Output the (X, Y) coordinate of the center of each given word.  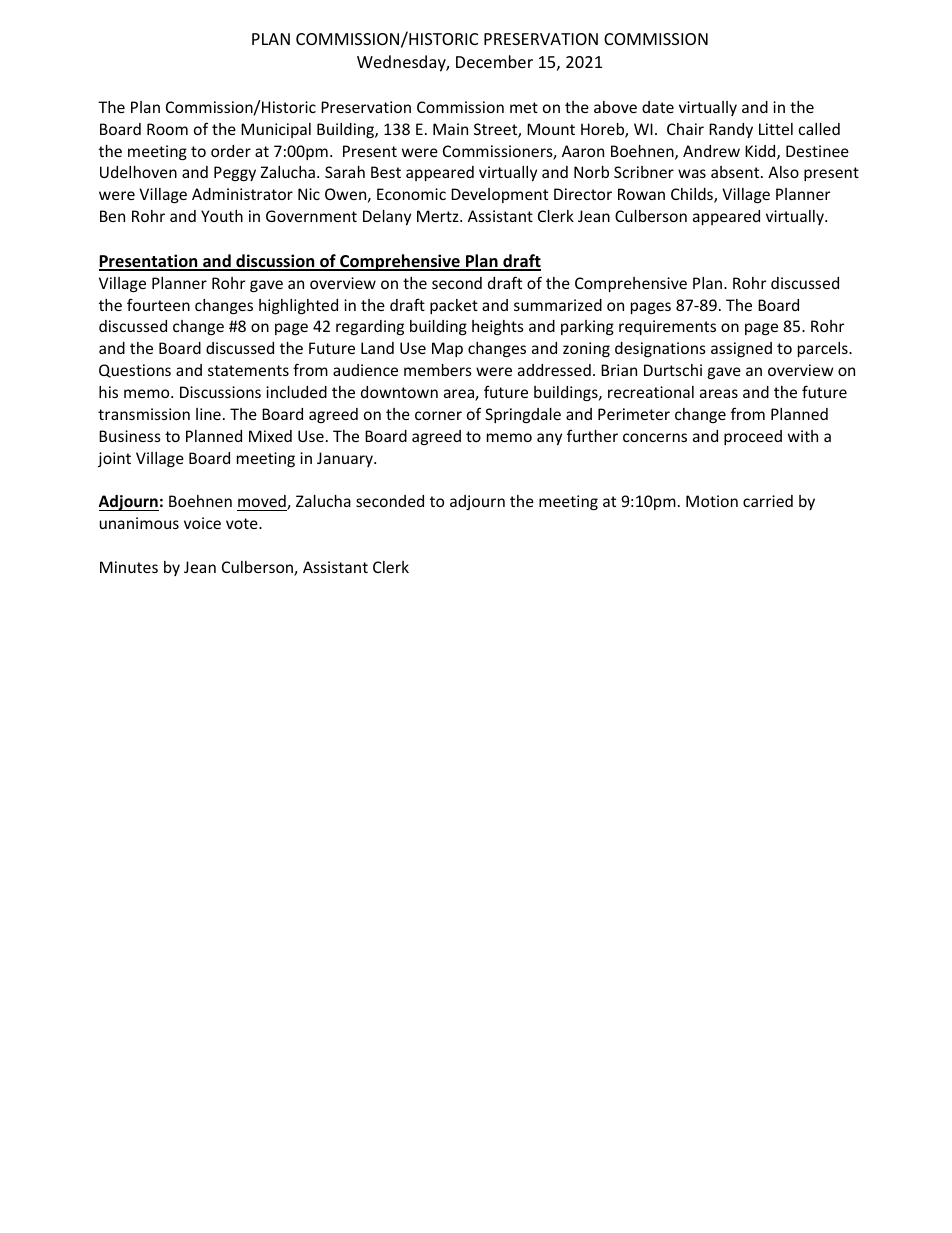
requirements (667, 327)
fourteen (158, 304)
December (494, 61)
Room (167, 129)
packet (454, 306)
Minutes (129, 567)
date (658, 107)
